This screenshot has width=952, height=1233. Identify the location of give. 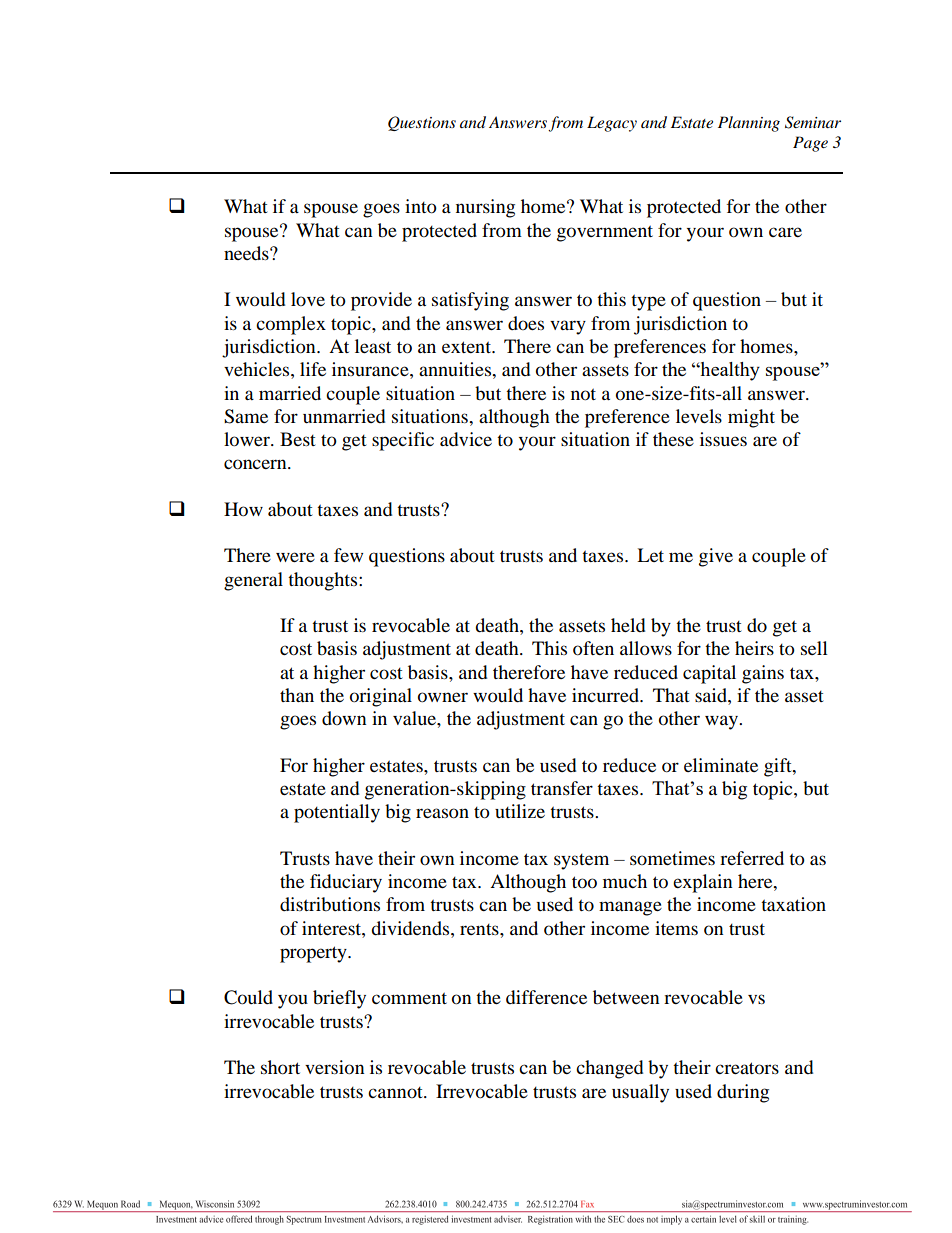
(716, 557).
